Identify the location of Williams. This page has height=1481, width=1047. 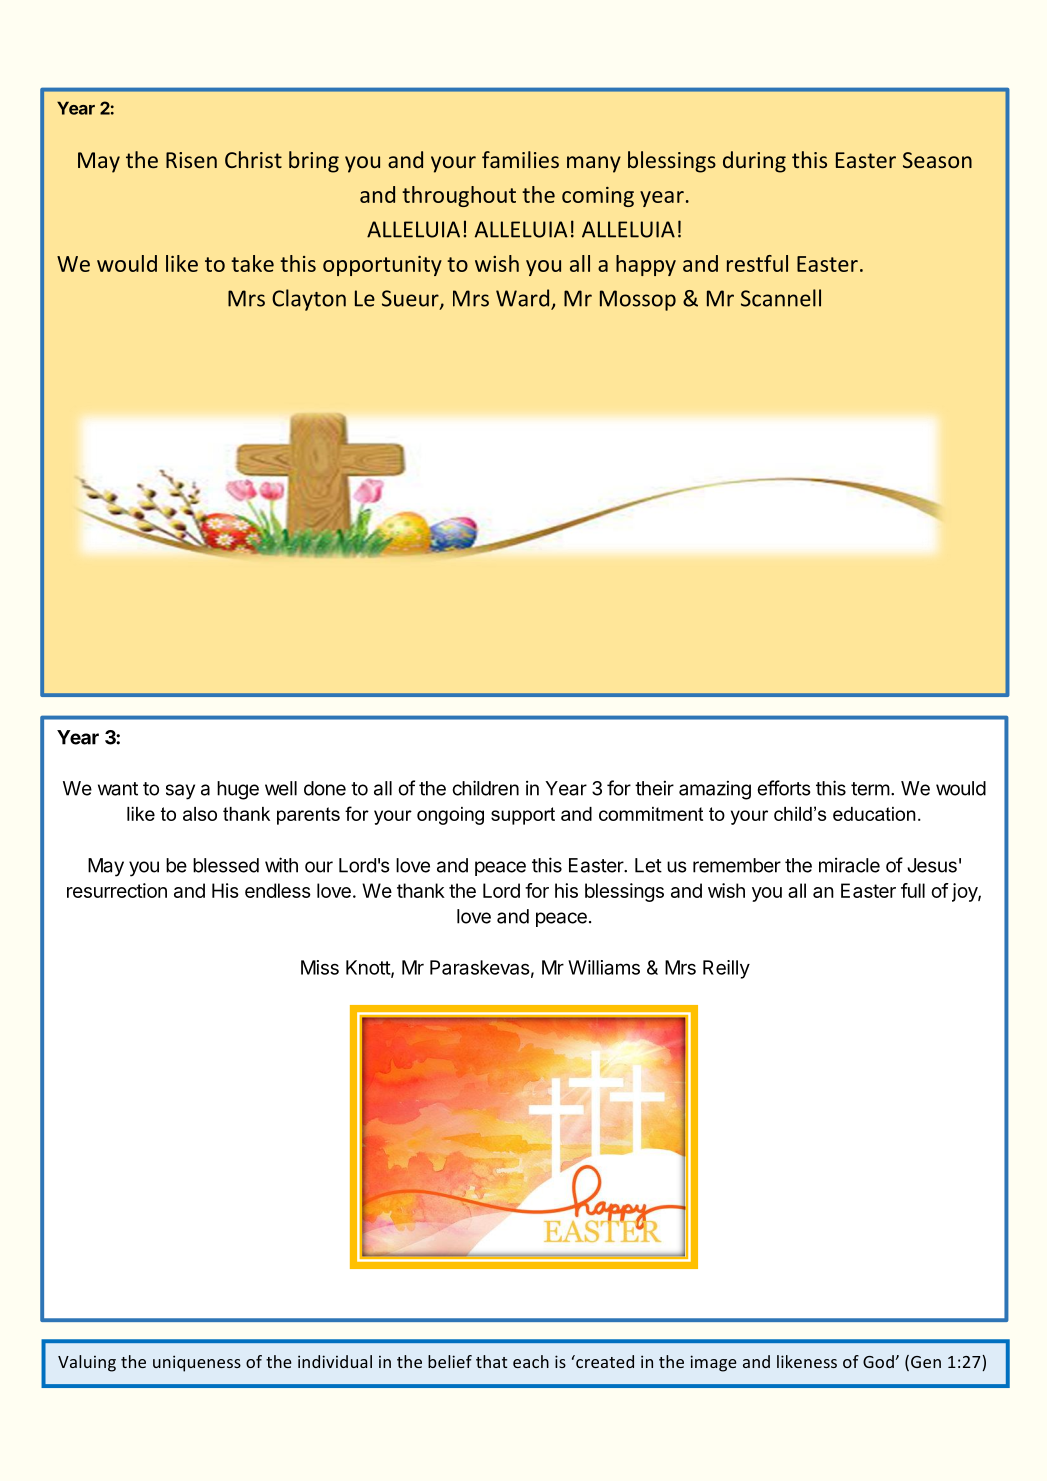
(604, 967).
